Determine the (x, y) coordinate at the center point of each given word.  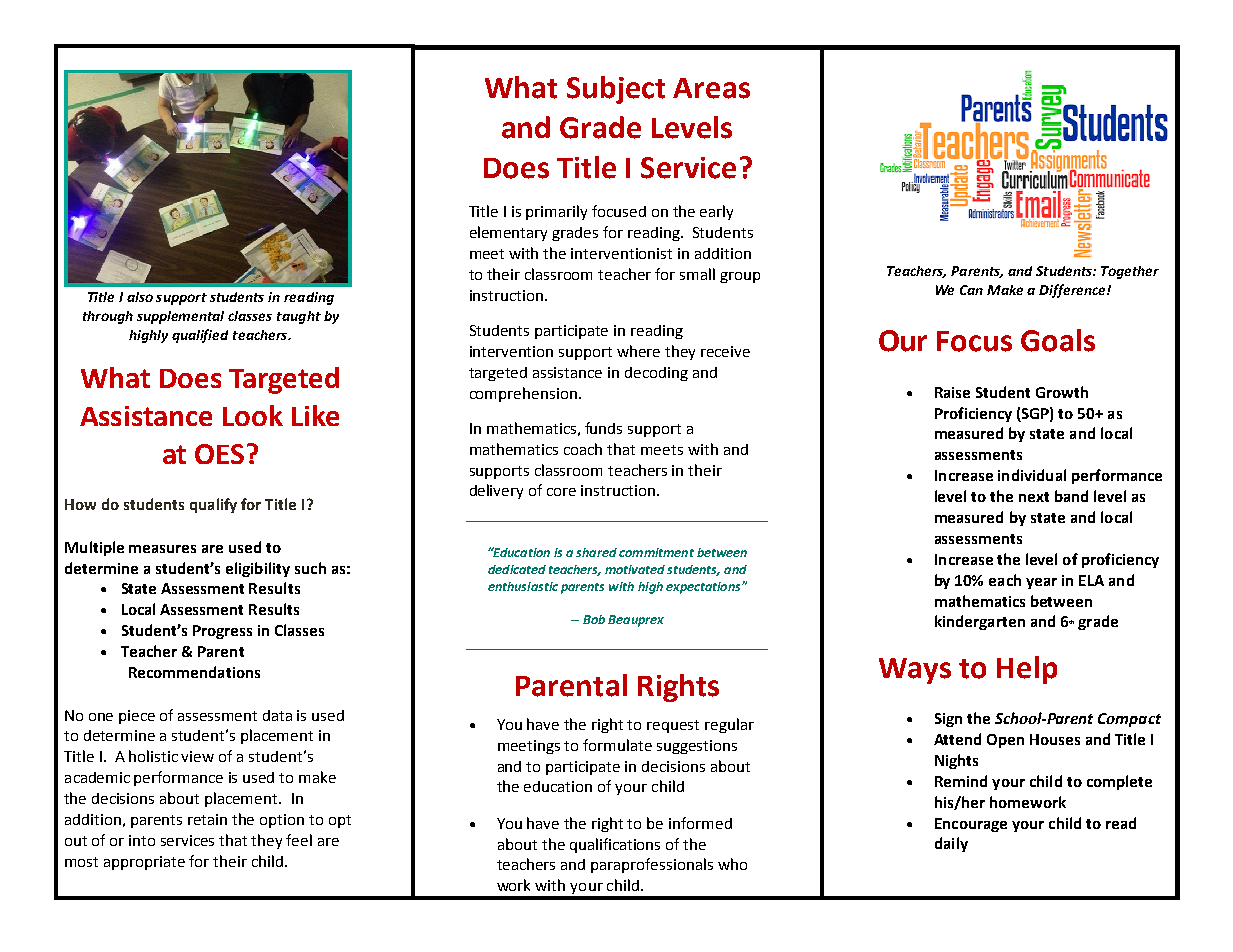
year (1041, 583)
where (638, 351)
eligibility (258, 569)
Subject (616, 90)
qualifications (615, 845)
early (716, 212)
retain (207, 819)
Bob (594, 619)
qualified (200, 336)
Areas (711, 88)
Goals (1058, 340)
